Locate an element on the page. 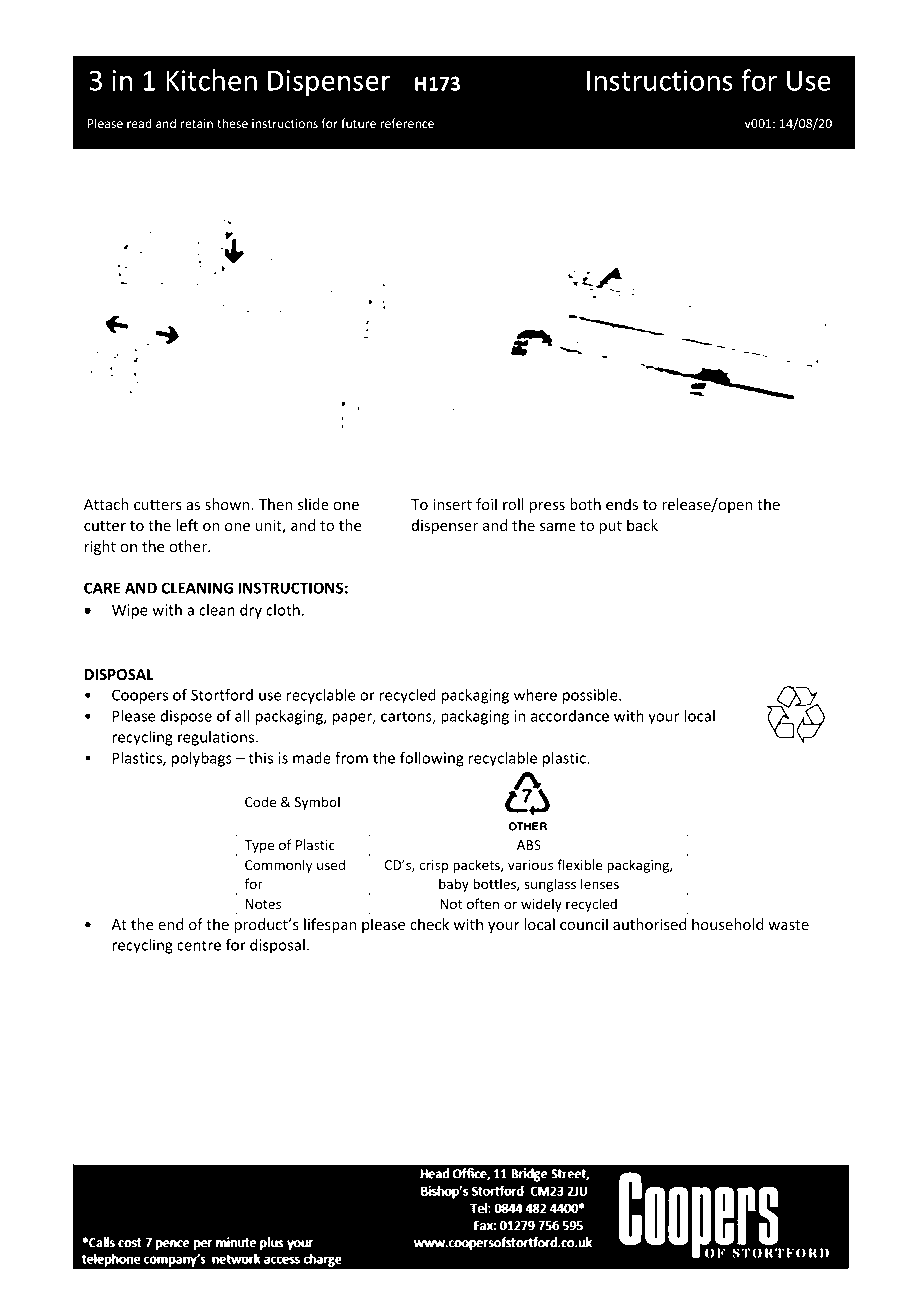 The image size is (924, 1308). check is located at coordinates (429, 924).
